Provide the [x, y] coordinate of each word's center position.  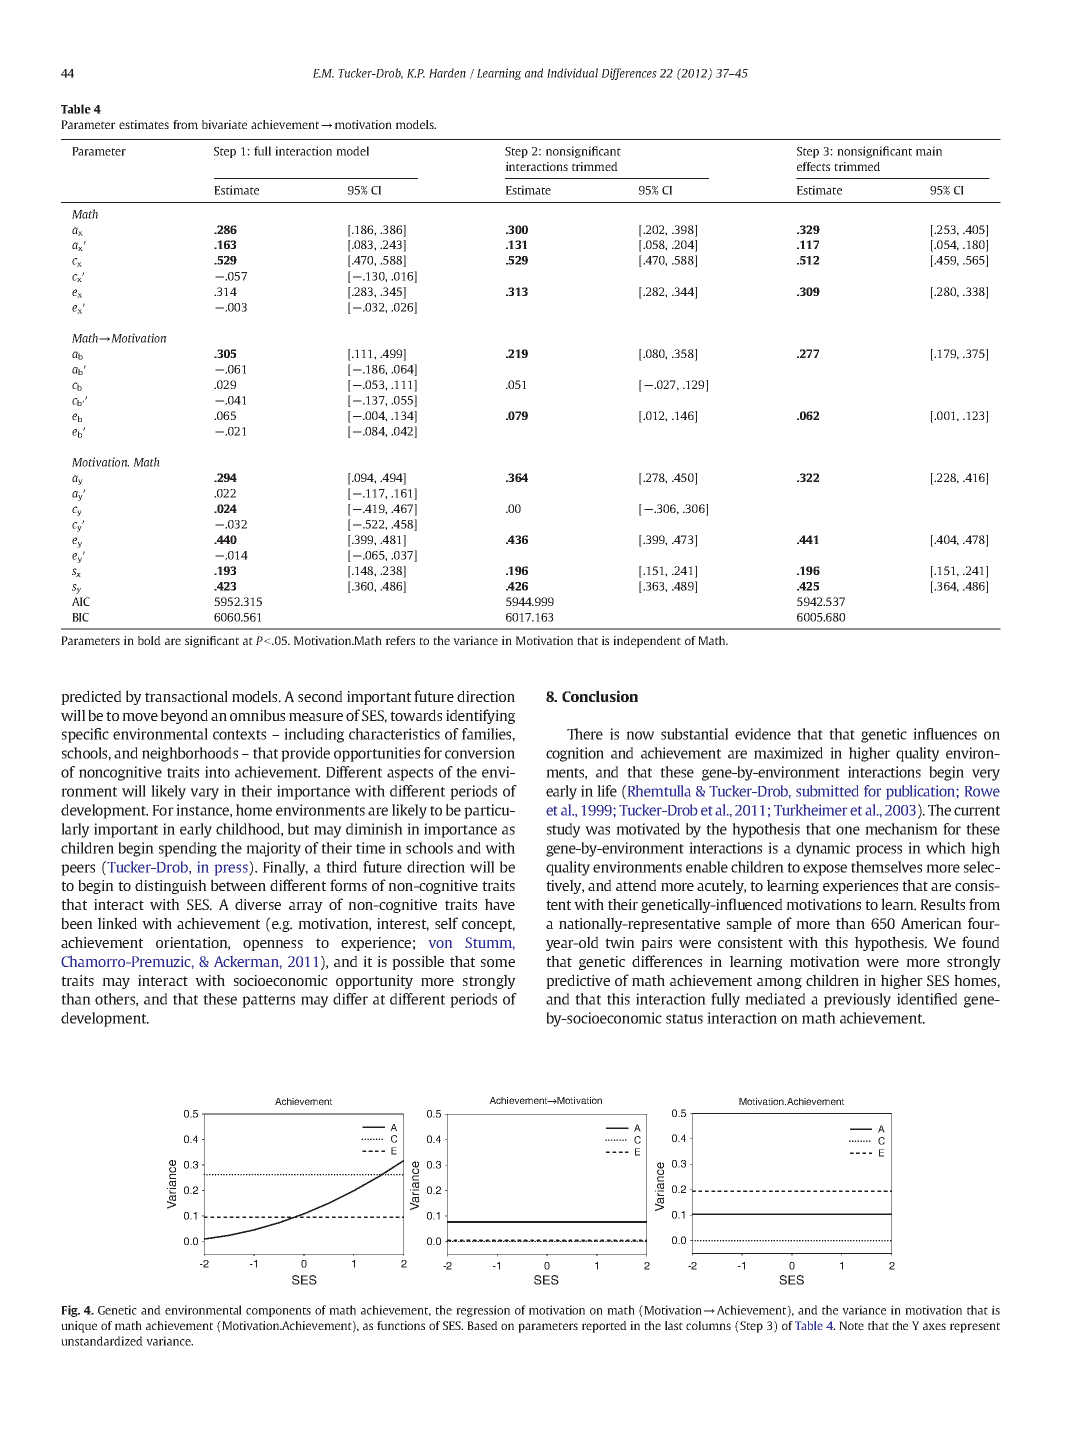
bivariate [224, 124]
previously [857, 1000]
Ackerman [248, 962]
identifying [480, 716]
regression [483, 1311]
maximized [788, 753]
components [278, 1312]
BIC [80, 617]
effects [813, 166]
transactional [186, 696]
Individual [572, 73]
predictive [578, 981]
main [929, 151]
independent [647, 642]
